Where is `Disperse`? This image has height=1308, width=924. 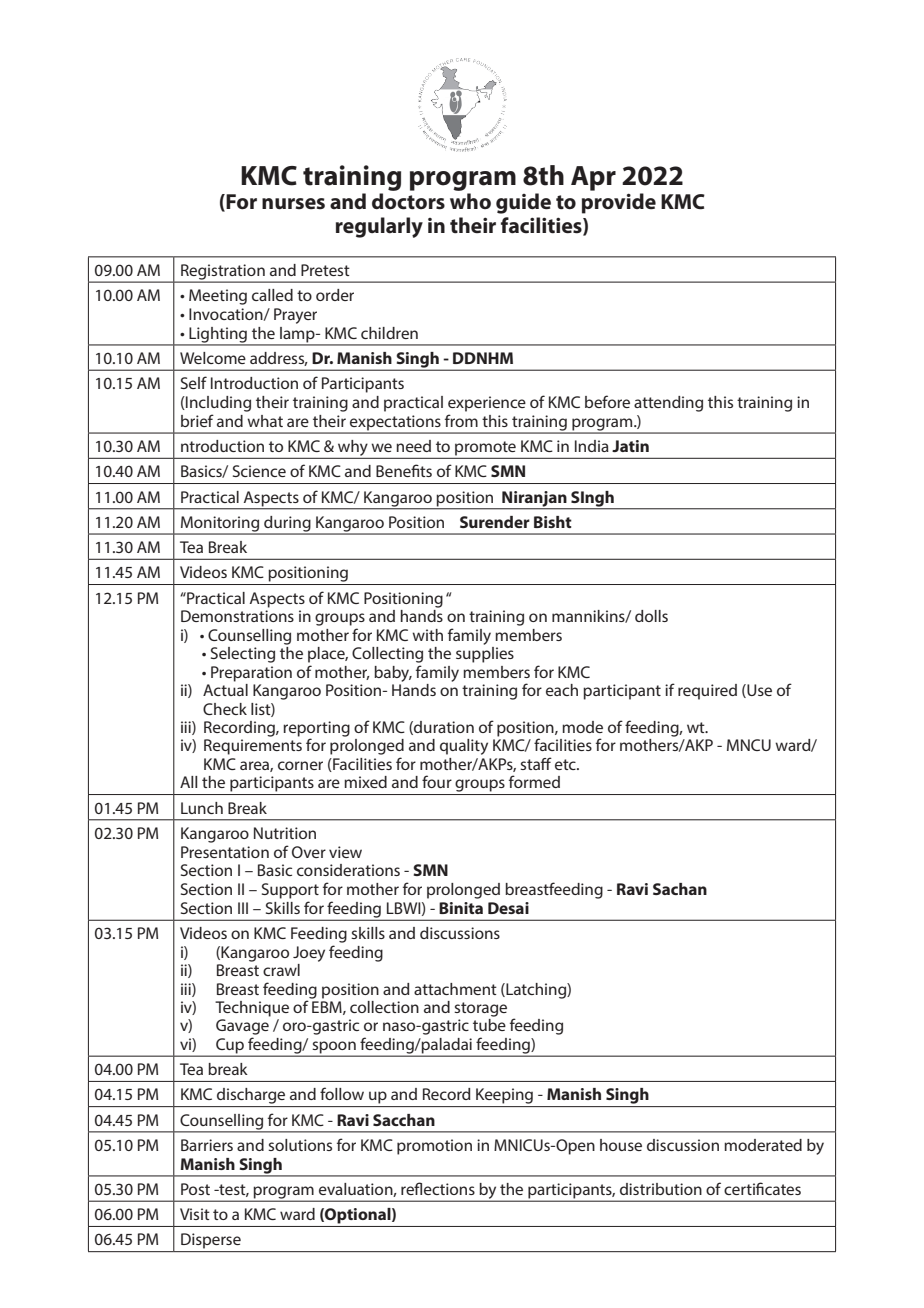 Disperse is located at coordinates (211, 1240).
